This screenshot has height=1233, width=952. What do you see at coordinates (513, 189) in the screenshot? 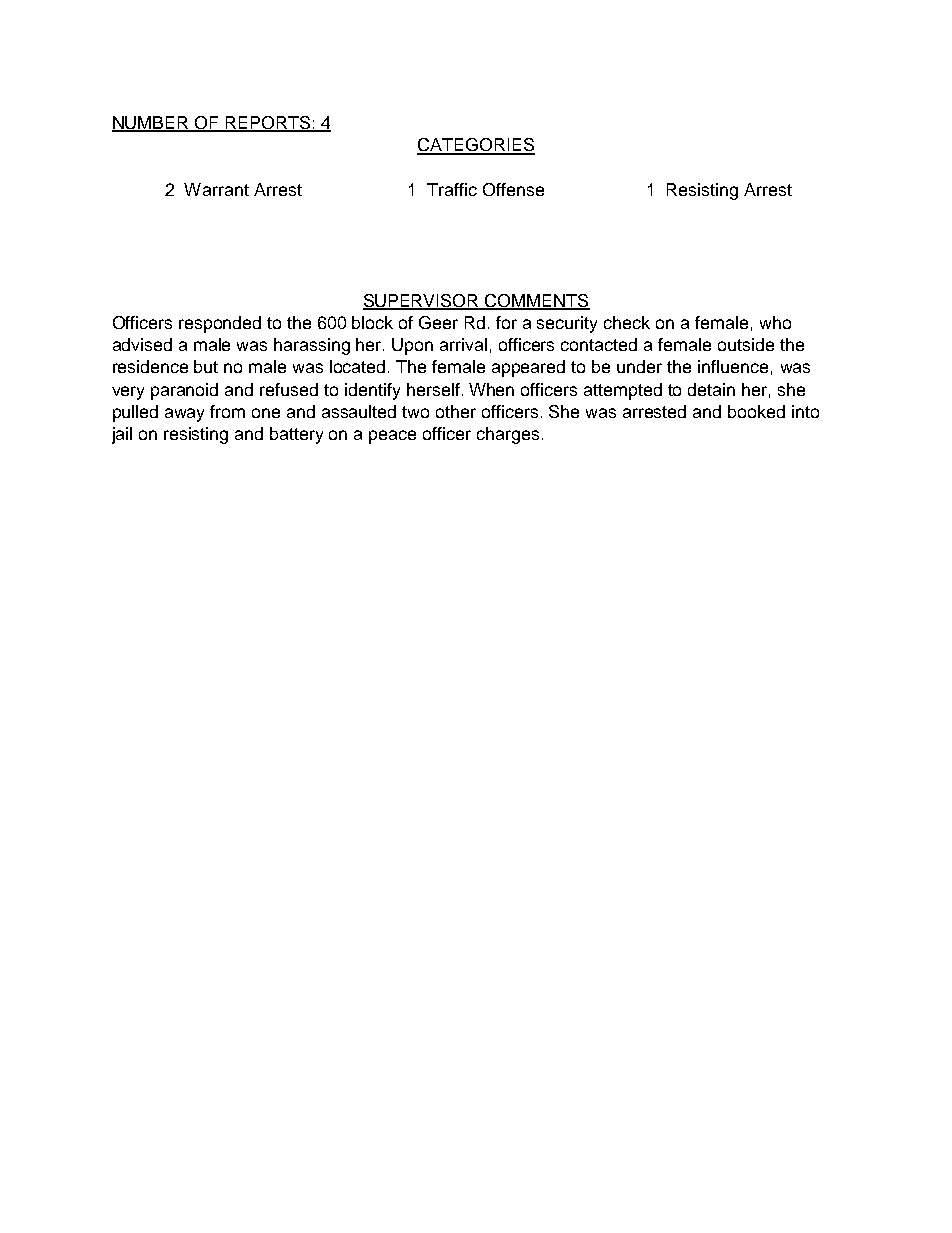
I see `Offense` at bounding box center [513, 189].
